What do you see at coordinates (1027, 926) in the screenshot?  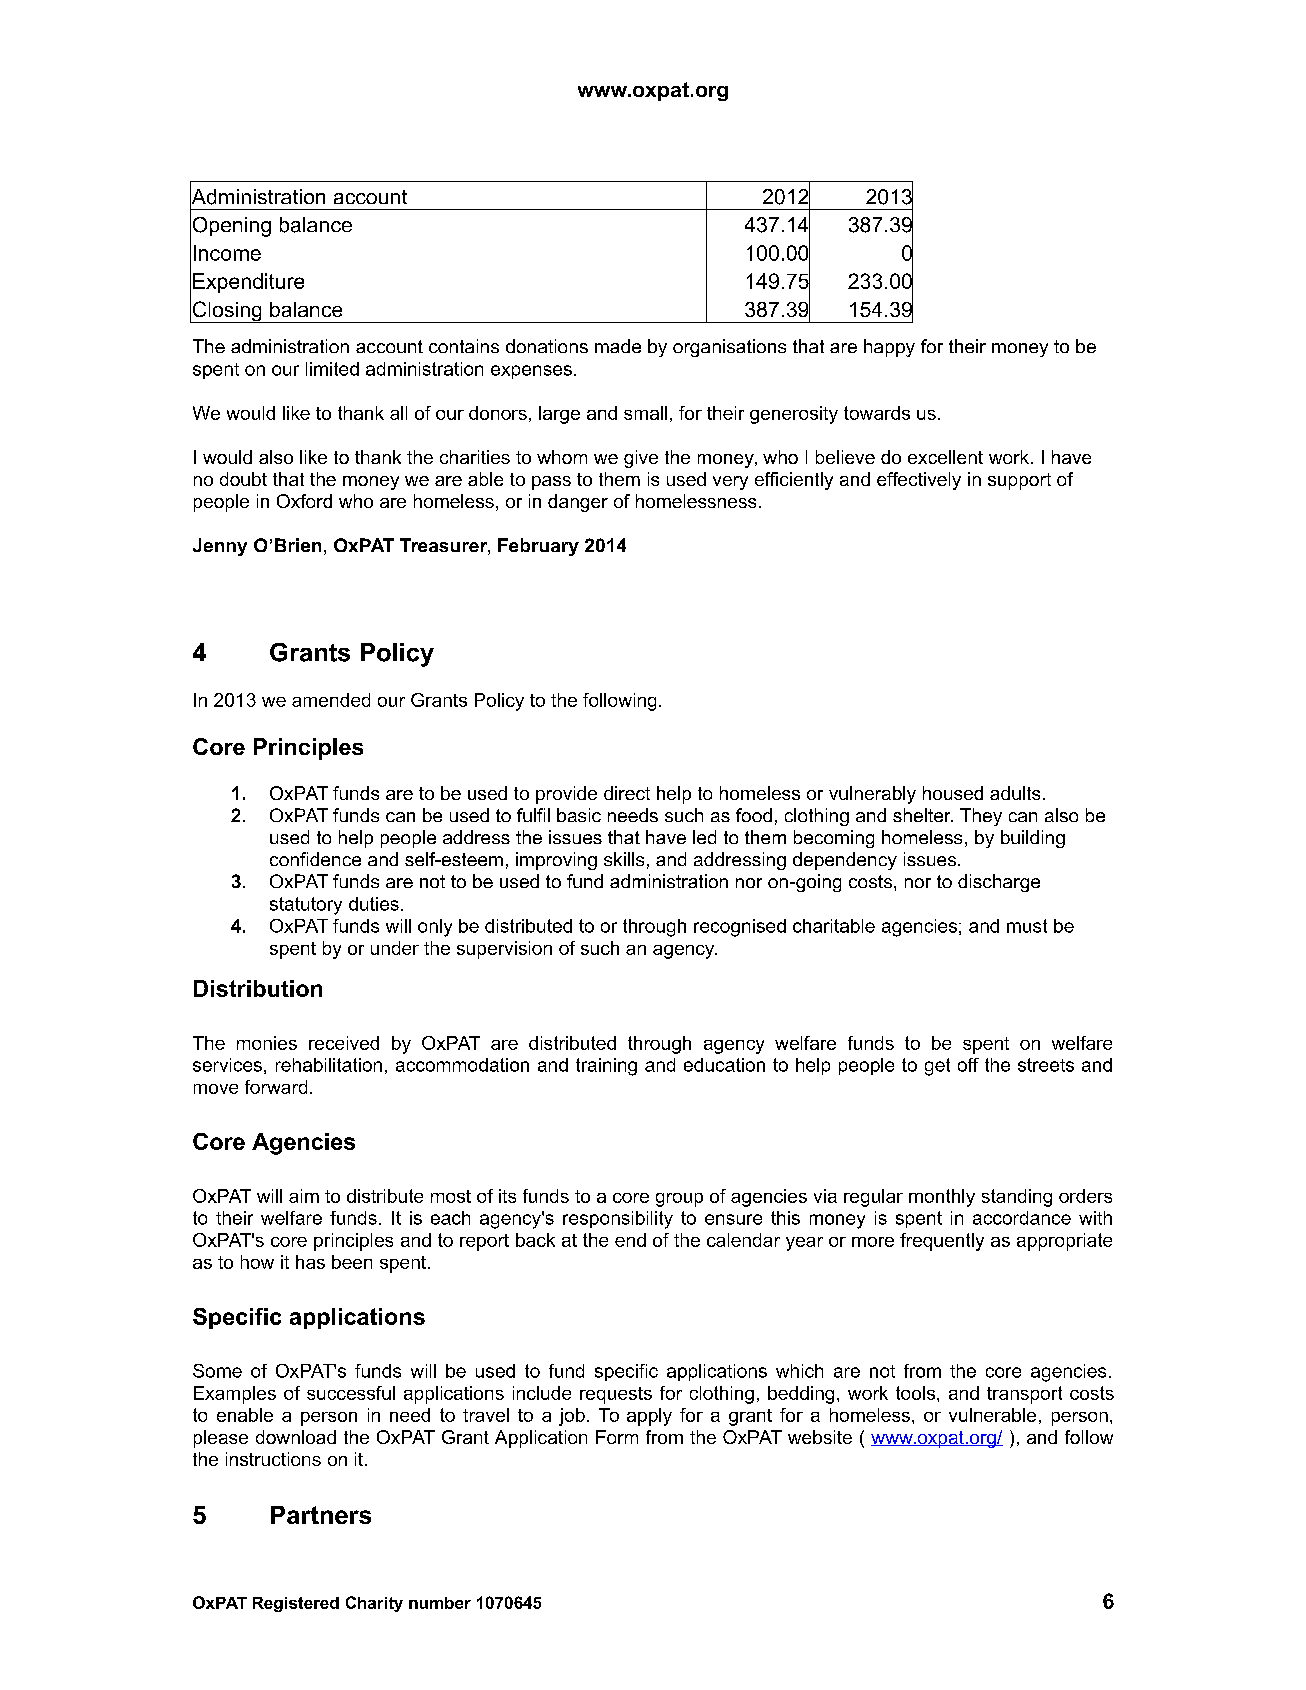 I see `must` at bounding box center [1027, 926].
